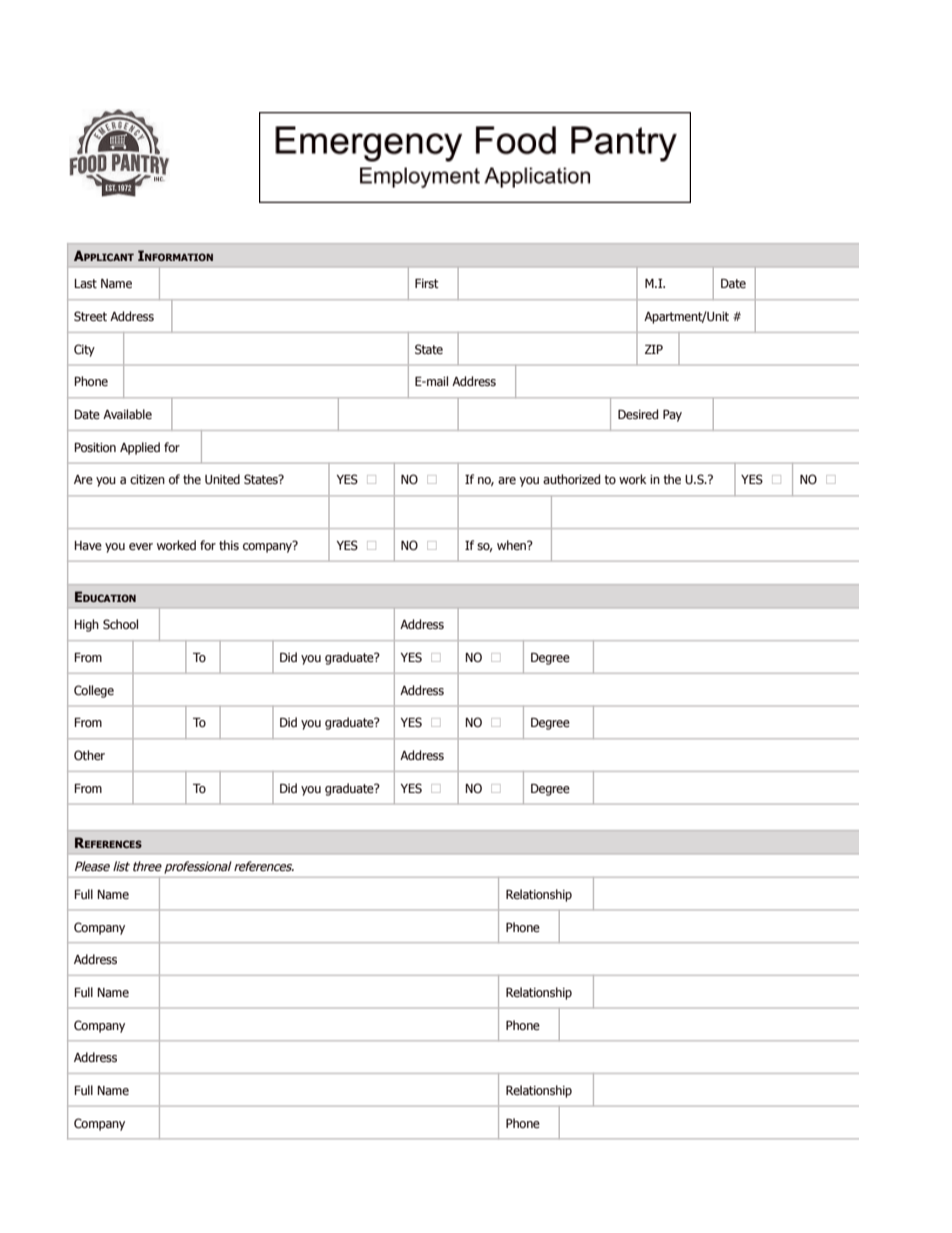  What do you see at coordinates (654, 349) in the screenshot?
I see `ZIP` at bounding box center [654, 349].
